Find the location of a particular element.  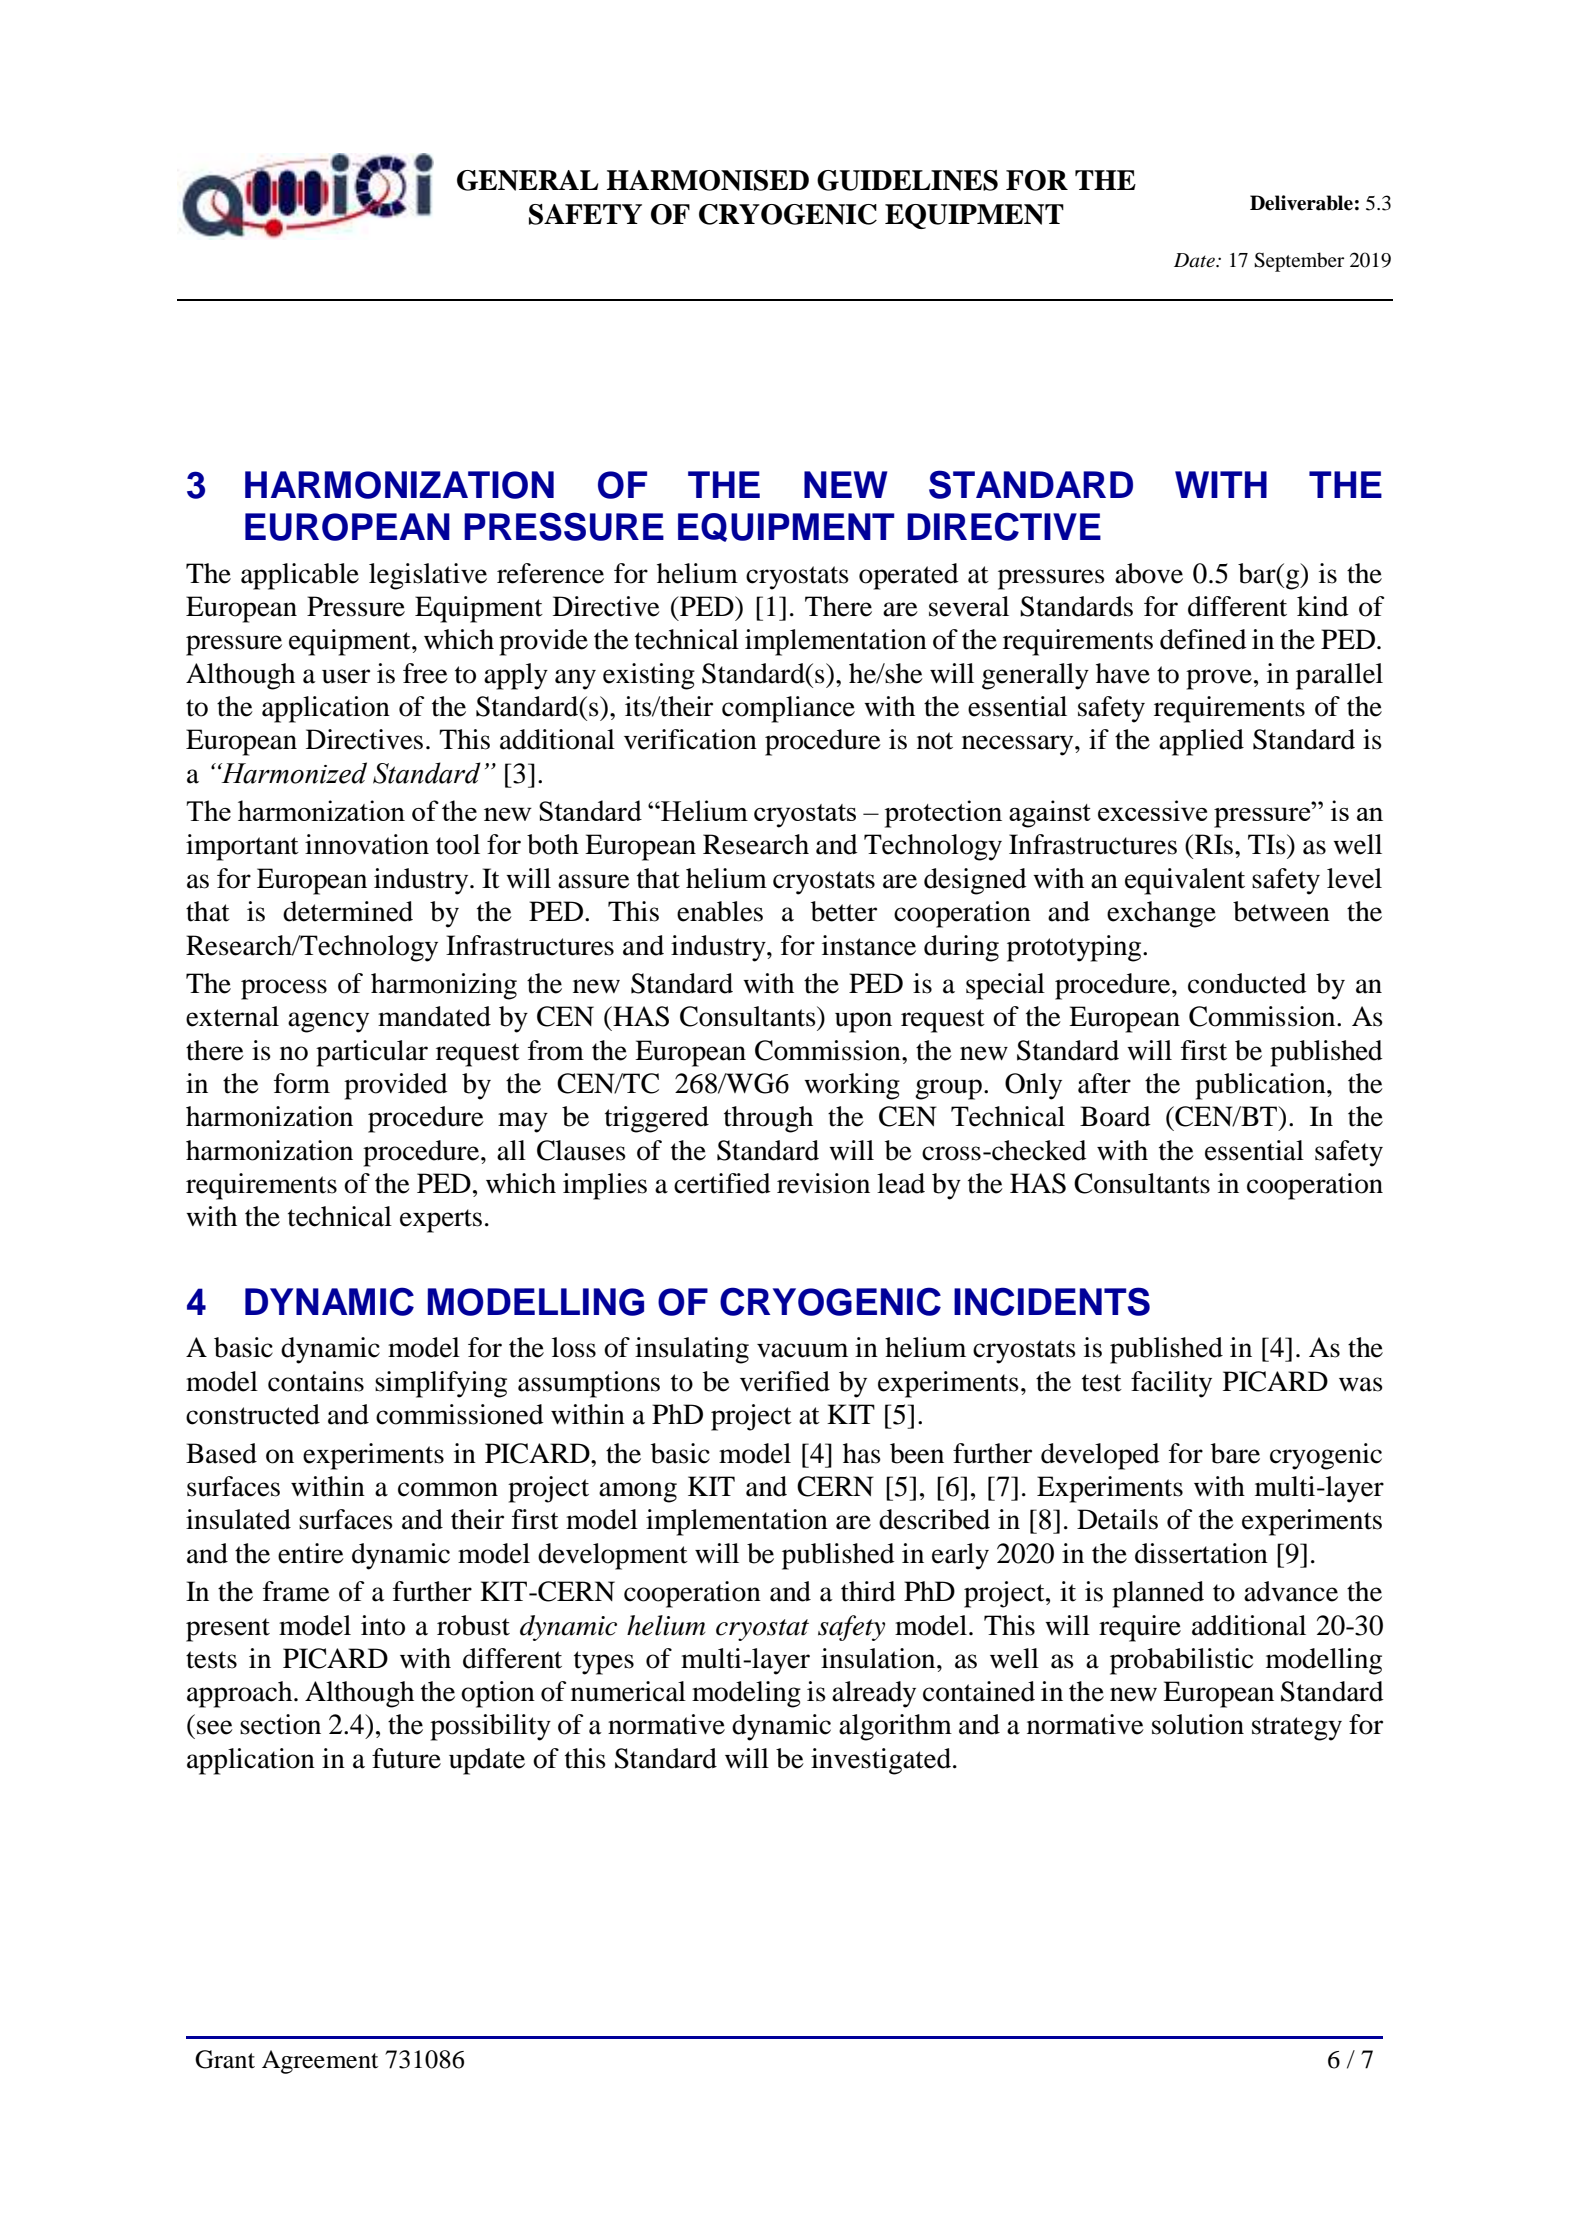

through is located at coordinates (768, 1119).
